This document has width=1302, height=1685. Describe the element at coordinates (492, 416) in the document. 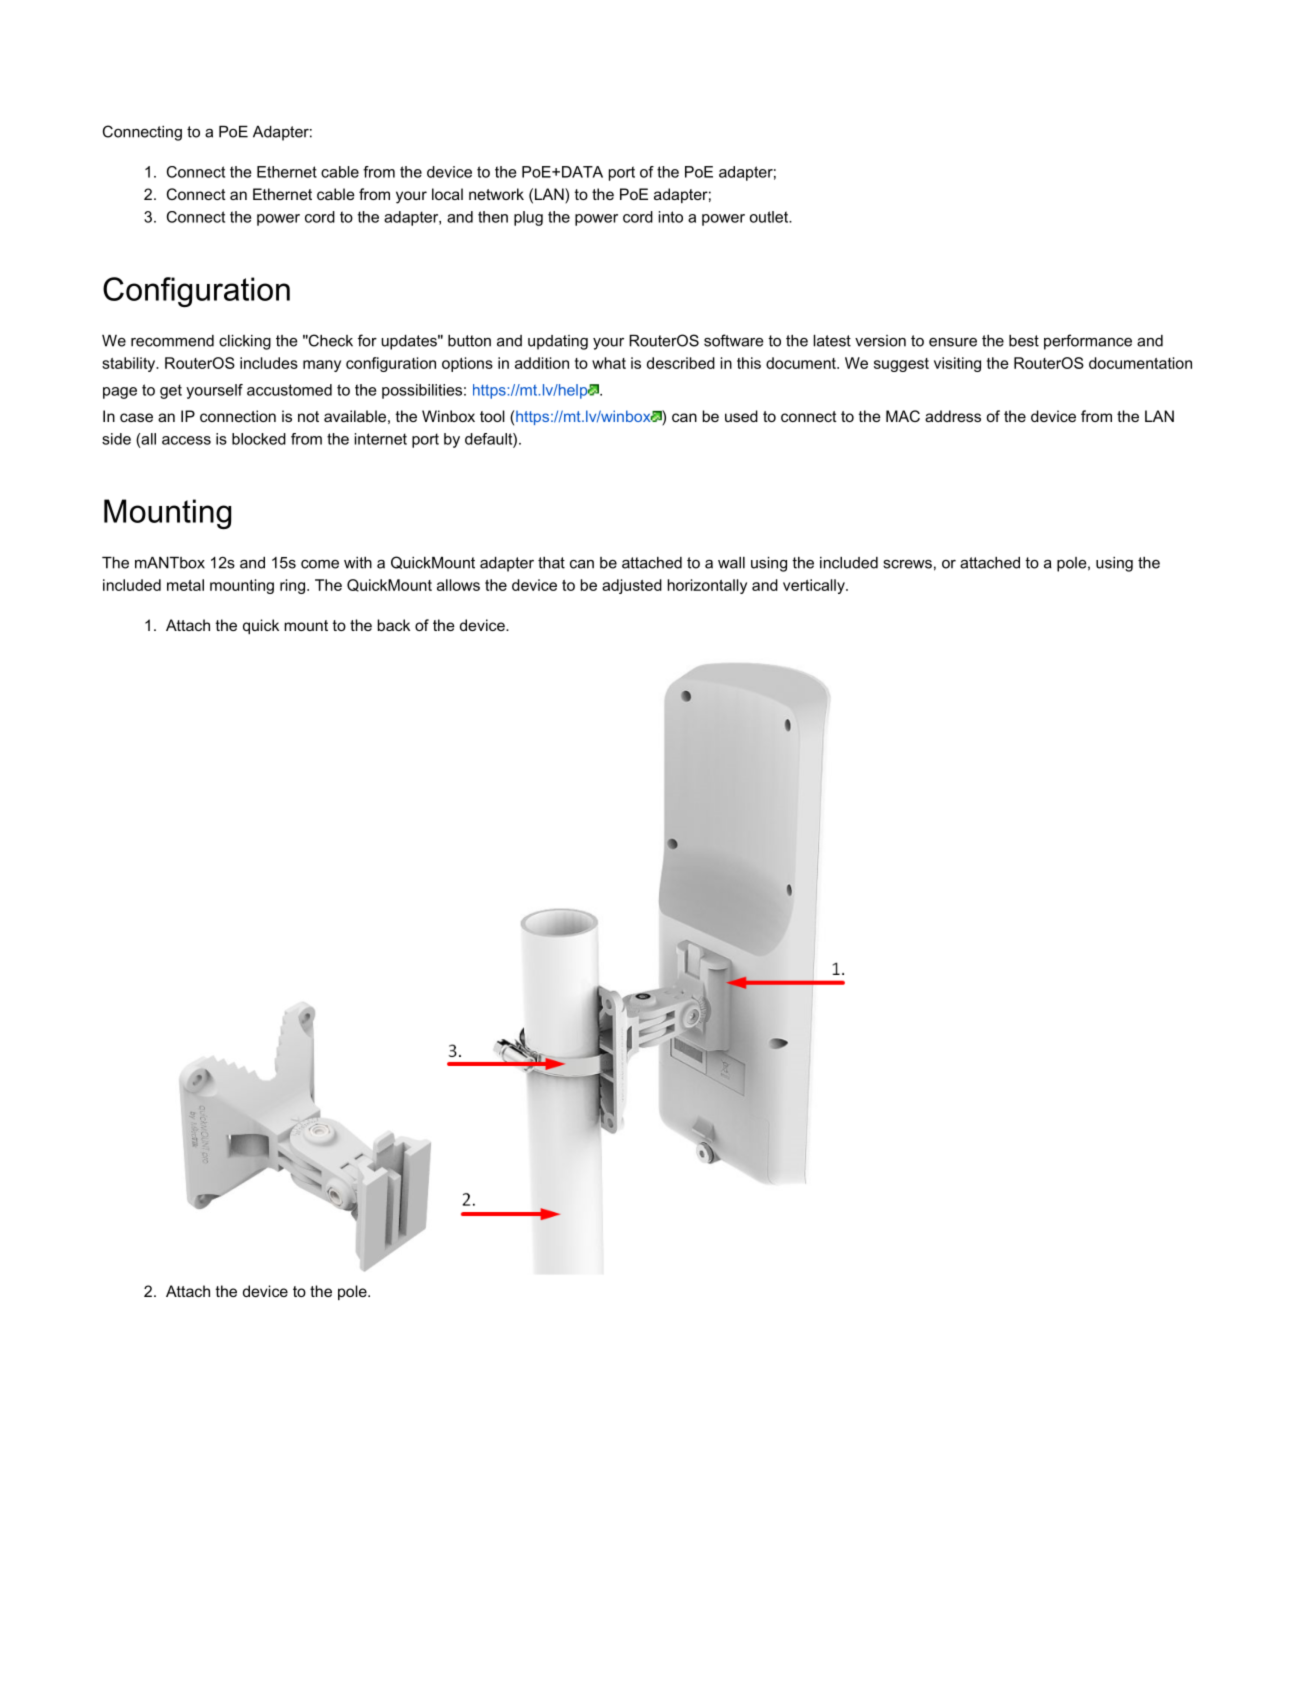

I see `tool` at that location.
